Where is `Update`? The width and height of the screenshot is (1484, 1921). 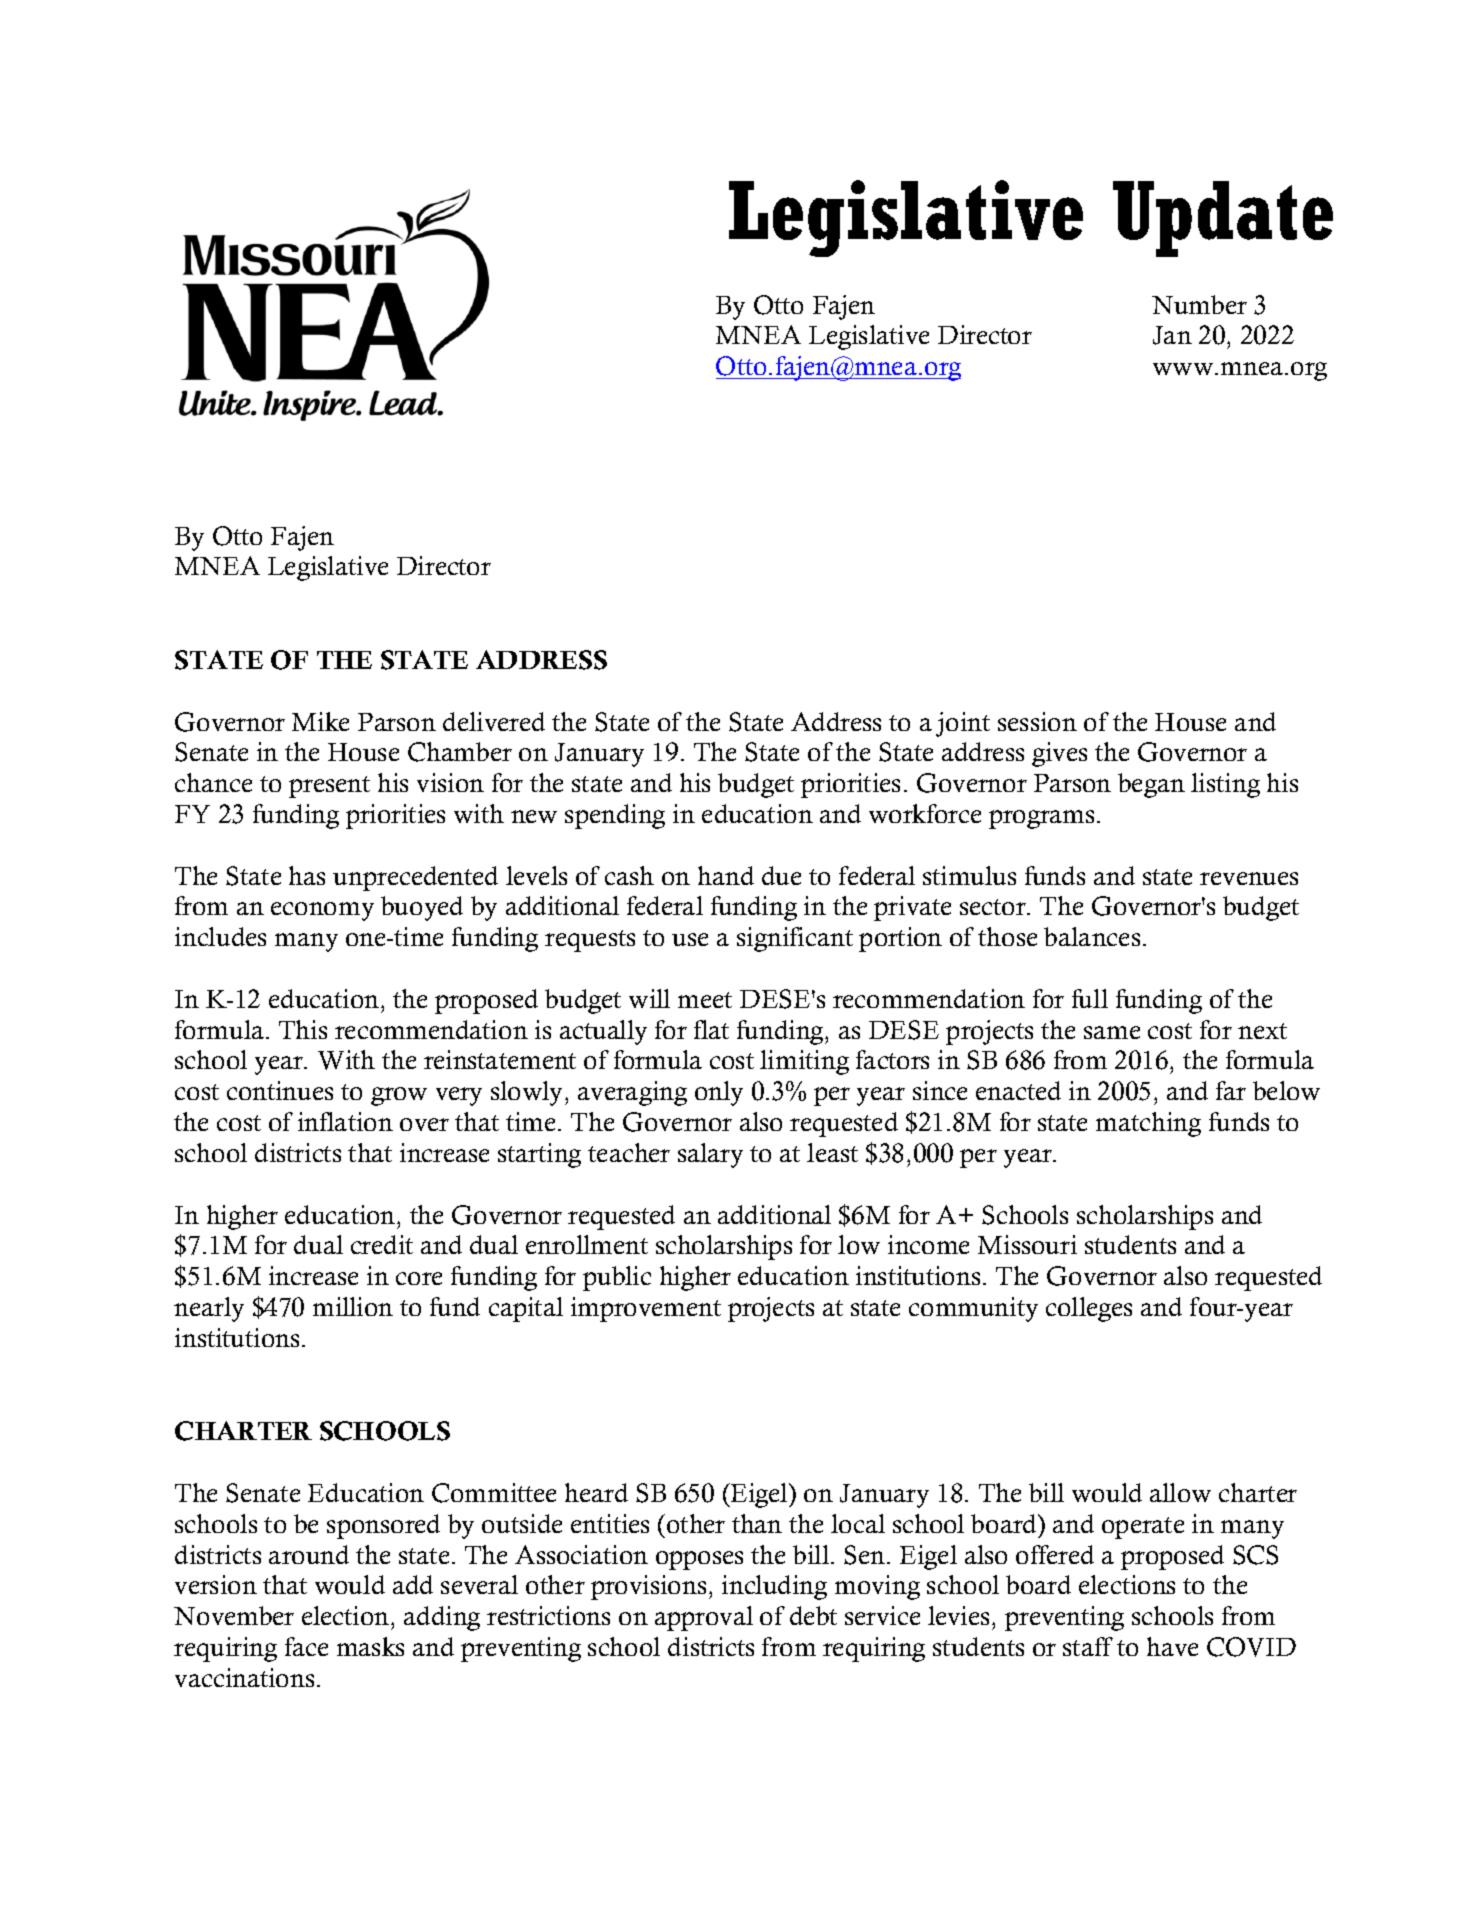
Update is located at coordinates (1223, 219).
